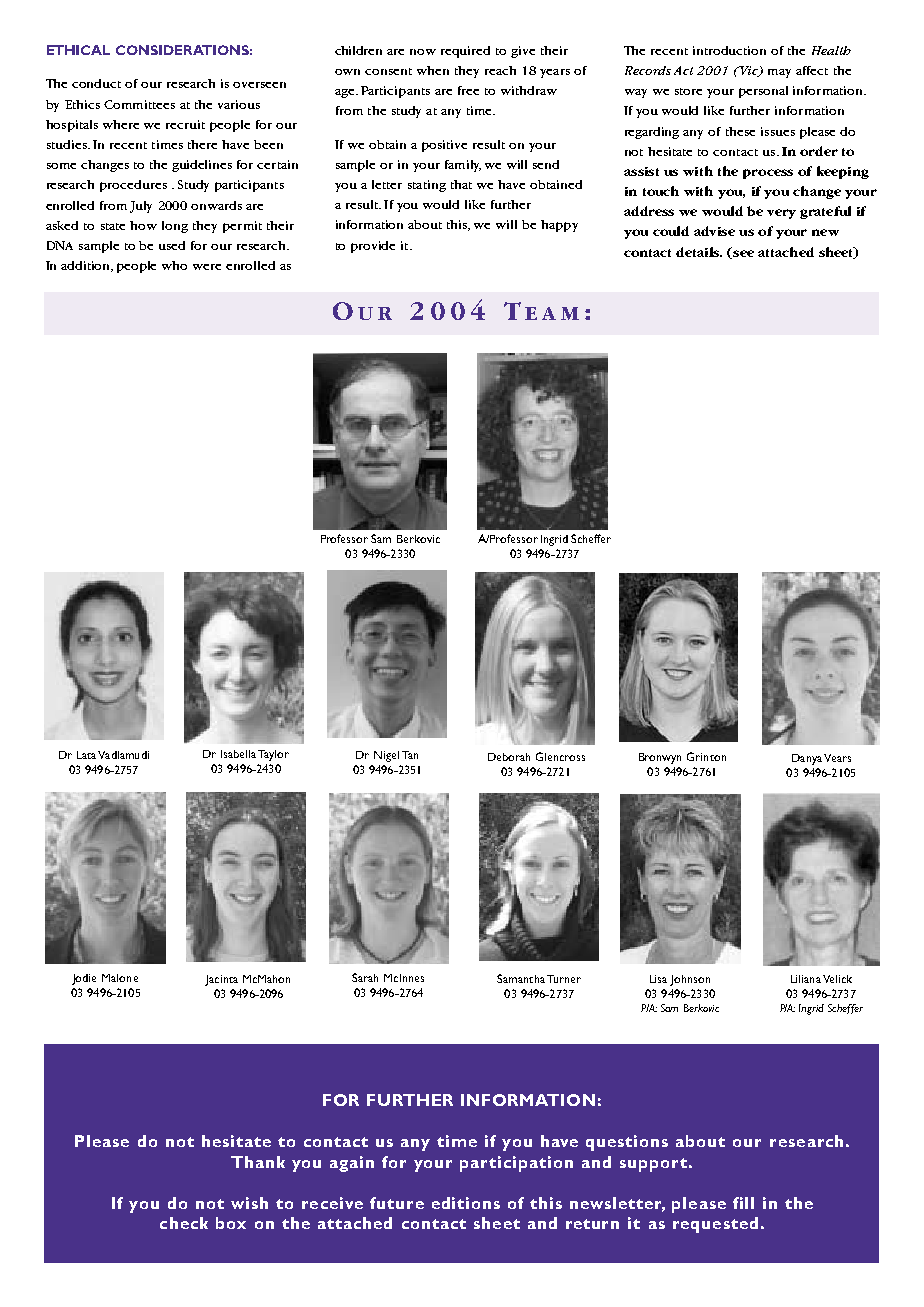  Describe the element at coordinates (123, 755) in the page. I see `Vadlamudi` at that location.
